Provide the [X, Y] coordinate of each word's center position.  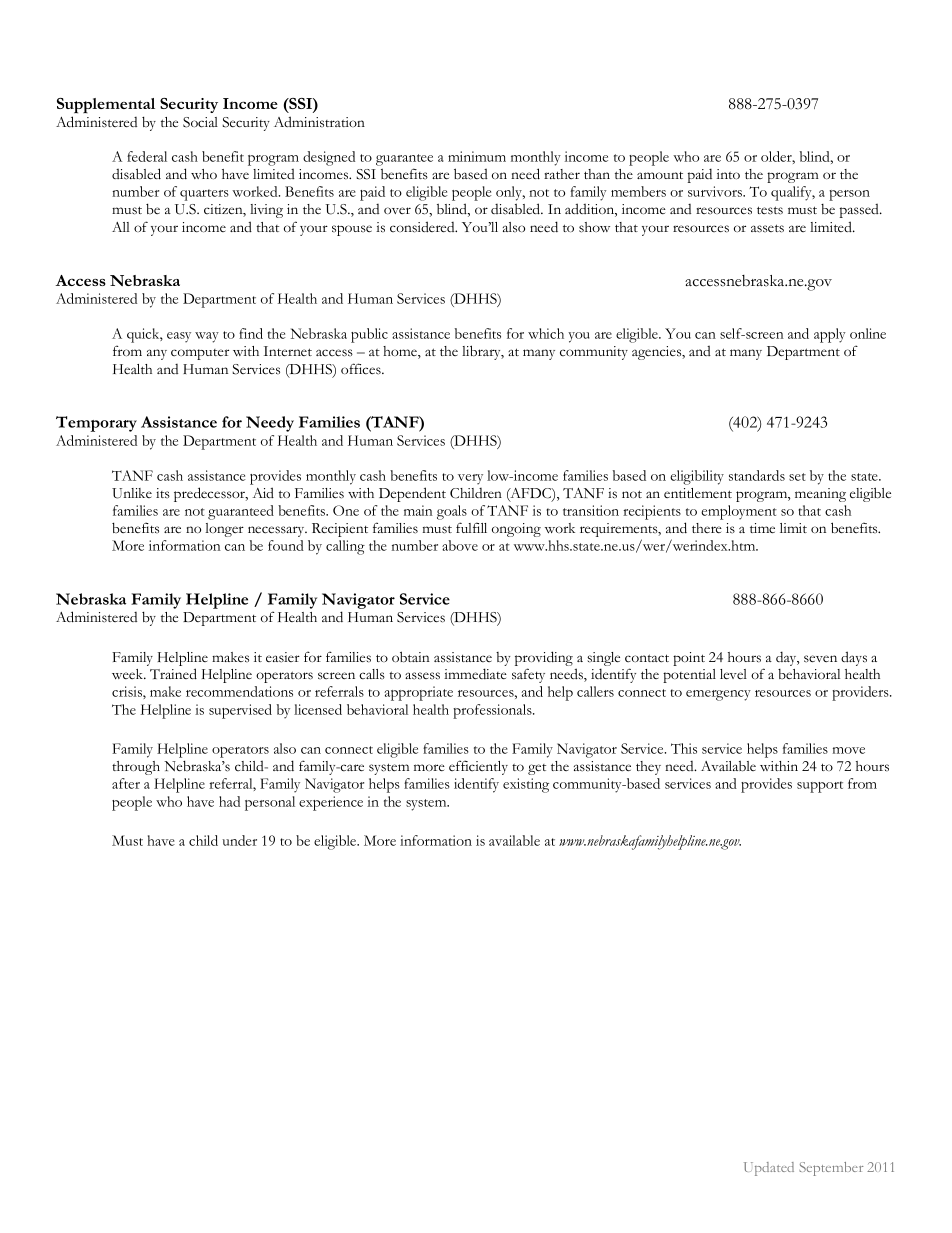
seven [820, 659]
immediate [475, 673]
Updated [769, 1169]
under [239, 840]
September [831, 1169]
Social [200, 122]
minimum [477, 156]
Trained [173, 674]
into [728, 174]
